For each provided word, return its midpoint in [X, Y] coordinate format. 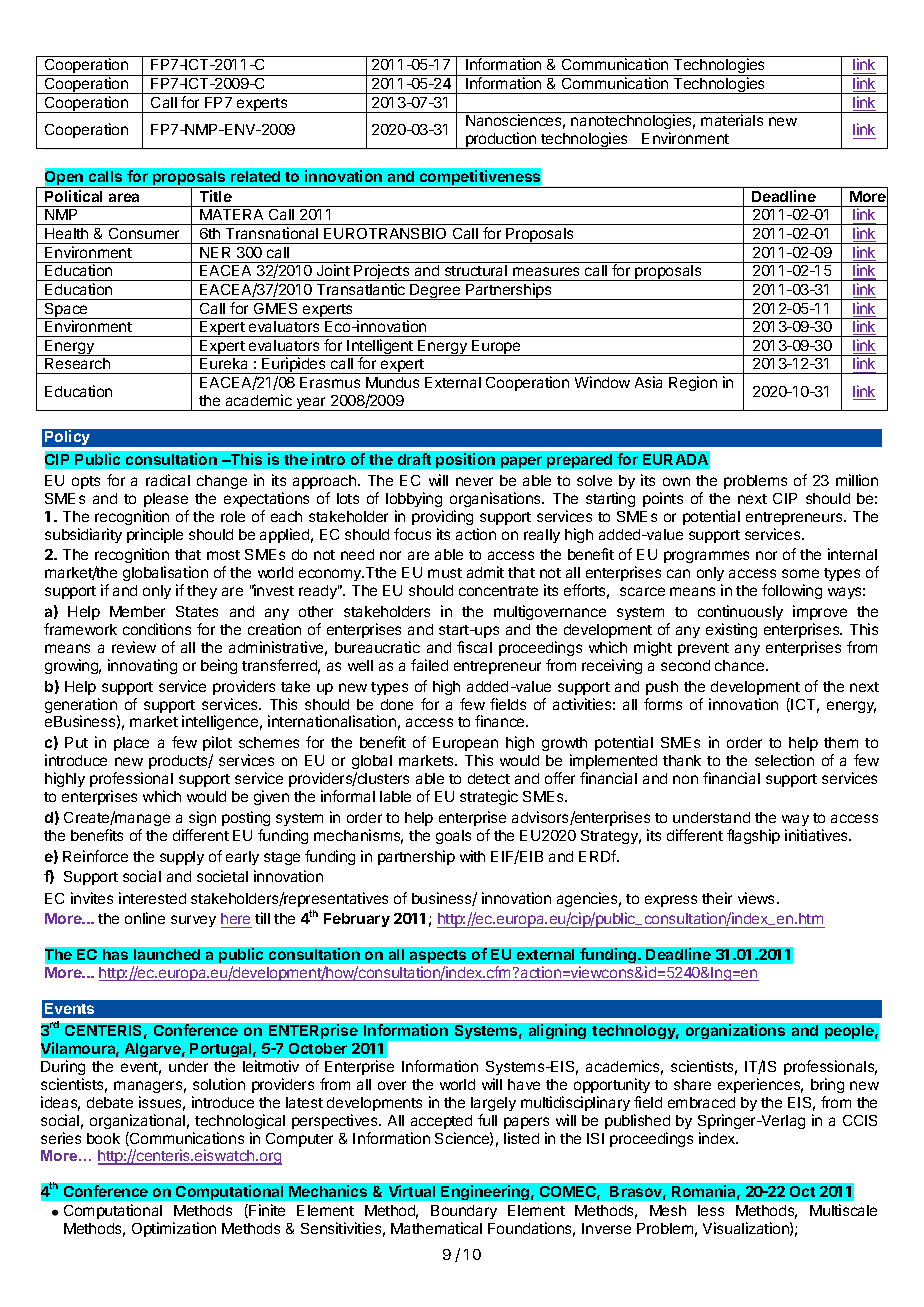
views [758, 898]
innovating [142, 666]
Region [693, 383]
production [501, 140]
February [357, 920]
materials [732, 120]
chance [741, 665]
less [711, 1210]
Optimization [174, 1229]
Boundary [464, 1212]
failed [429, 665]
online [145, 918]
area [124, 197]
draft [414, 459]
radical [168, 480]
